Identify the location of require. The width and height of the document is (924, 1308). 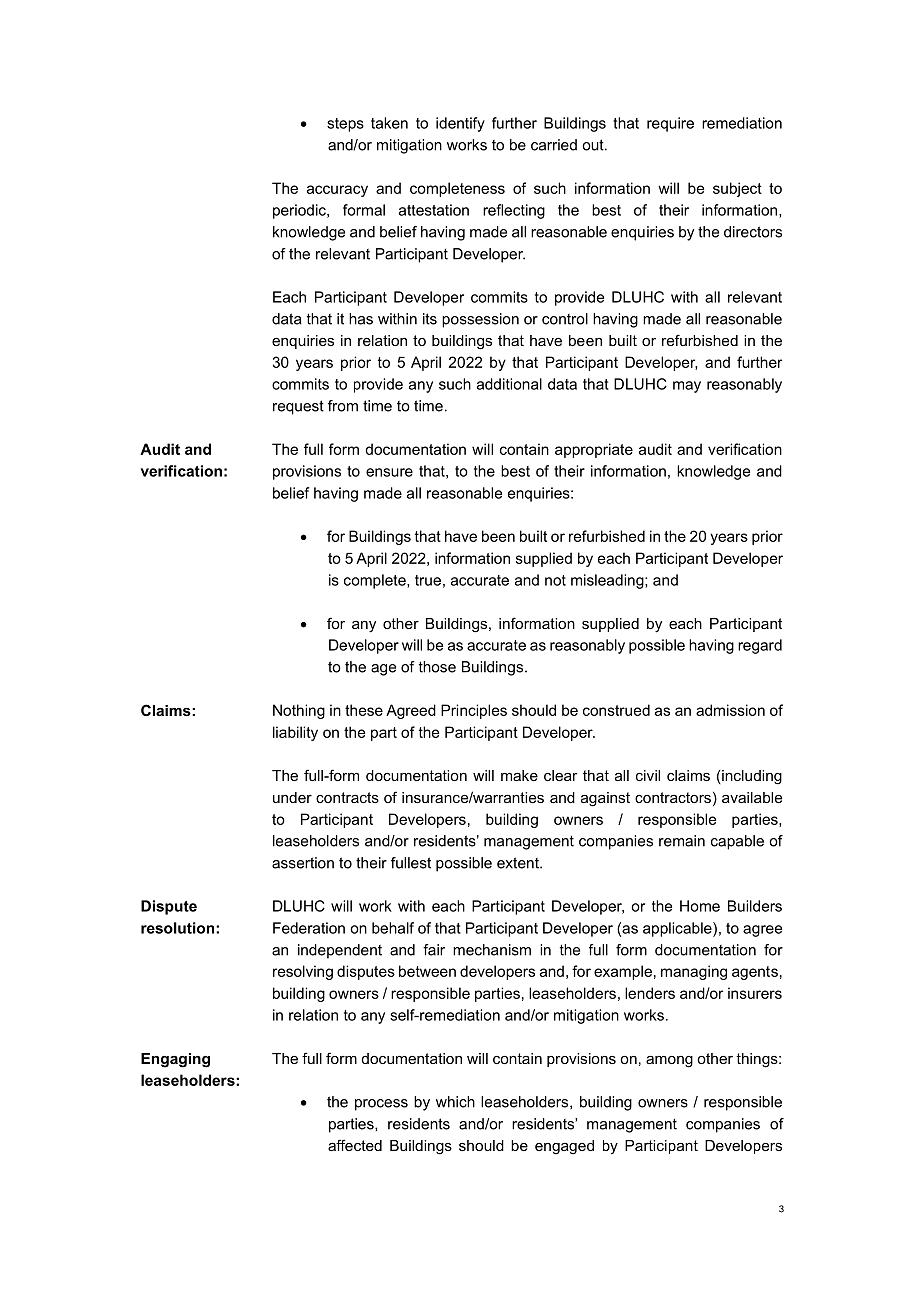
(670, 124).
